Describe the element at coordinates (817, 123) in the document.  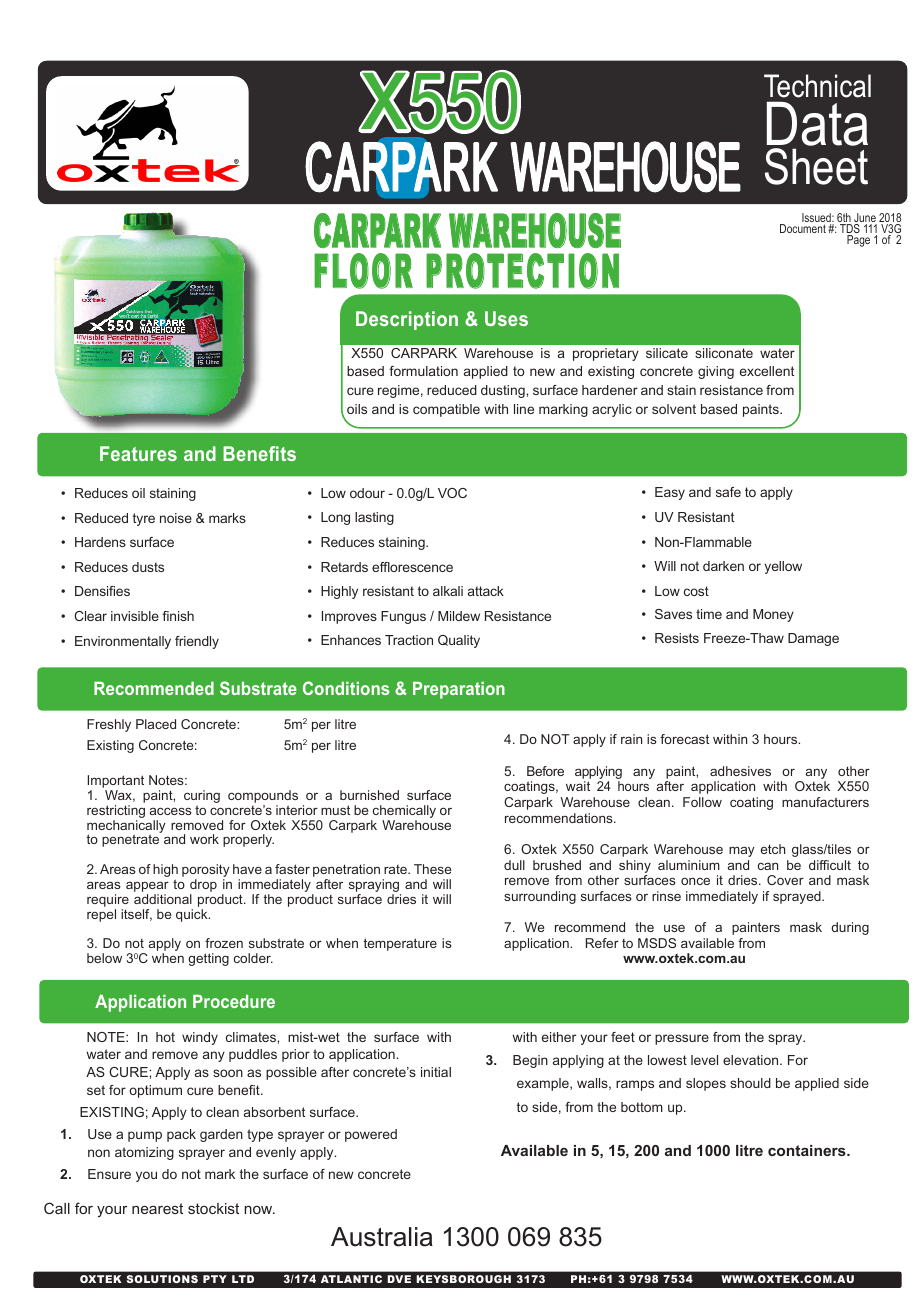
I see `Data` at that location.
